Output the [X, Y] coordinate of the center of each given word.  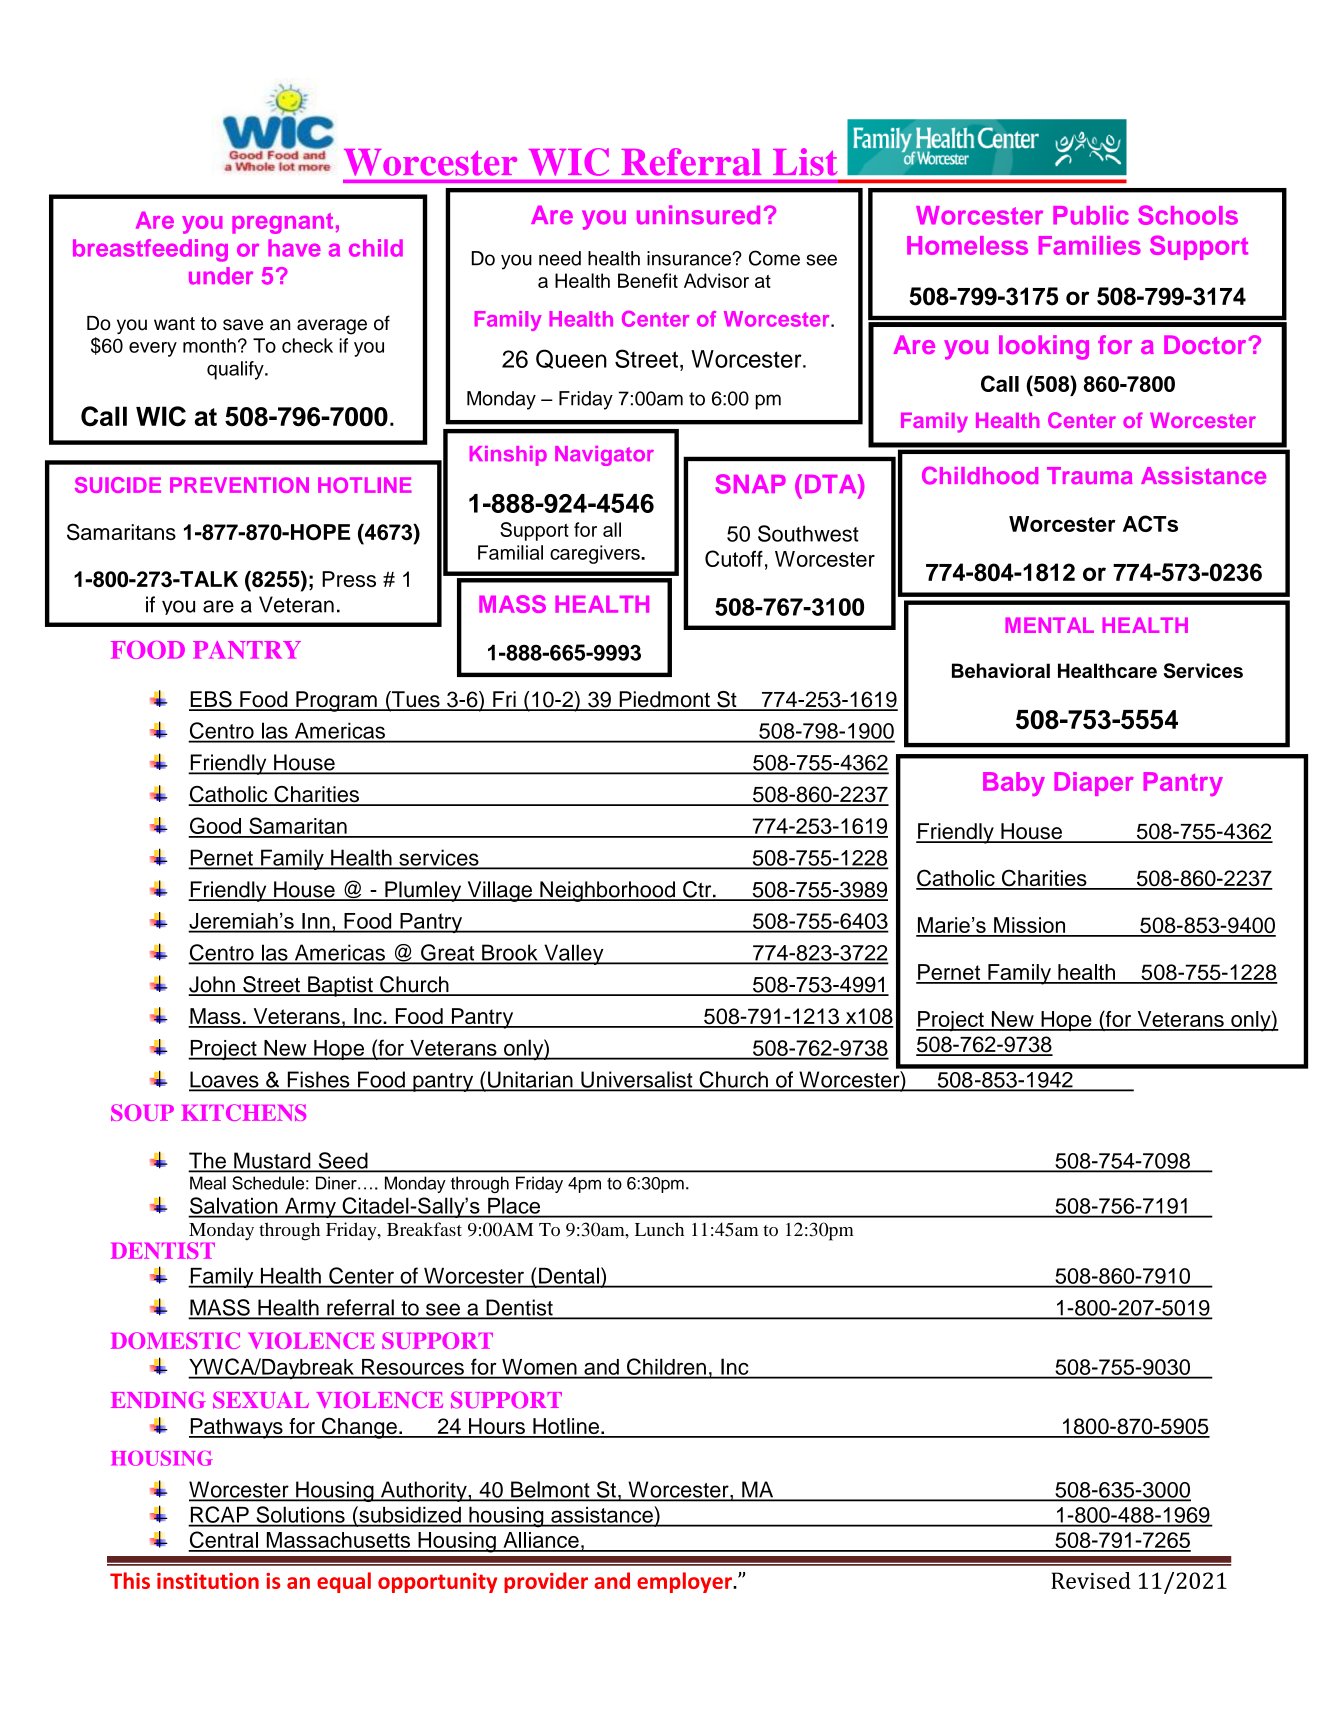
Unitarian [530, 1080]
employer [685, 1582]
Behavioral [1001, 670]
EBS [211, 700]
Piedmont [664, 700]
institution [208, 1581]
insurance [690, 258]
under [221, 276]
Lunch [659, 1229]
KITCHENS [243, 1112]
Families [1090, 245]
